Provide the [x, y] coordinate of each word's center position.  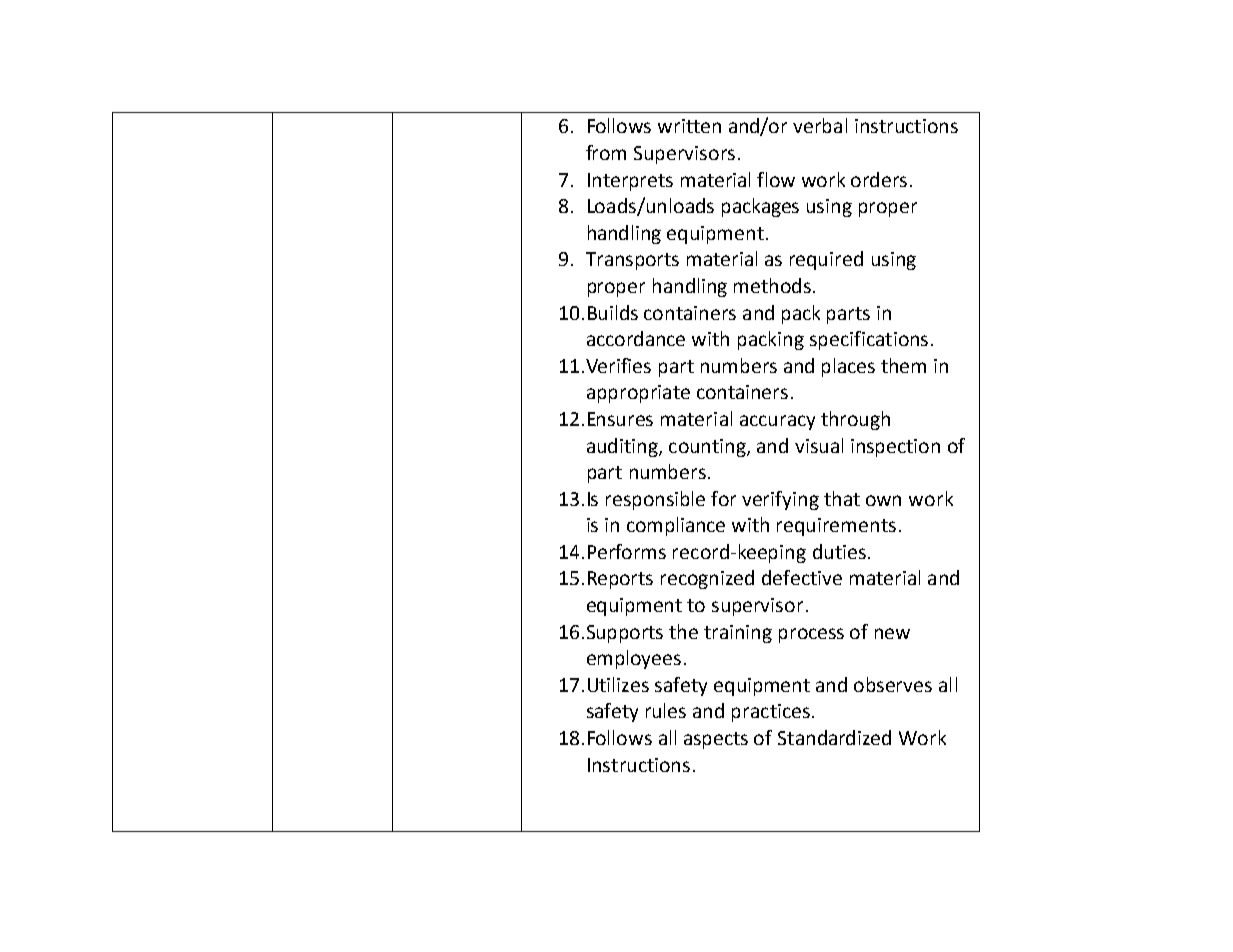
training [738, 634]
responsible [655, 500]
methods [772, 285]
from [606, 152]
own [883, 500]
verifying [780, 500]
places [848, 367]
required [826, 260]
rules [666, 710]
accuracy [777, 422]
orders [879, 179]
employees [634, 659]
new [892, 633]
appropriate [638, 394]
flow [776, 179]
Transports [632, 261]
